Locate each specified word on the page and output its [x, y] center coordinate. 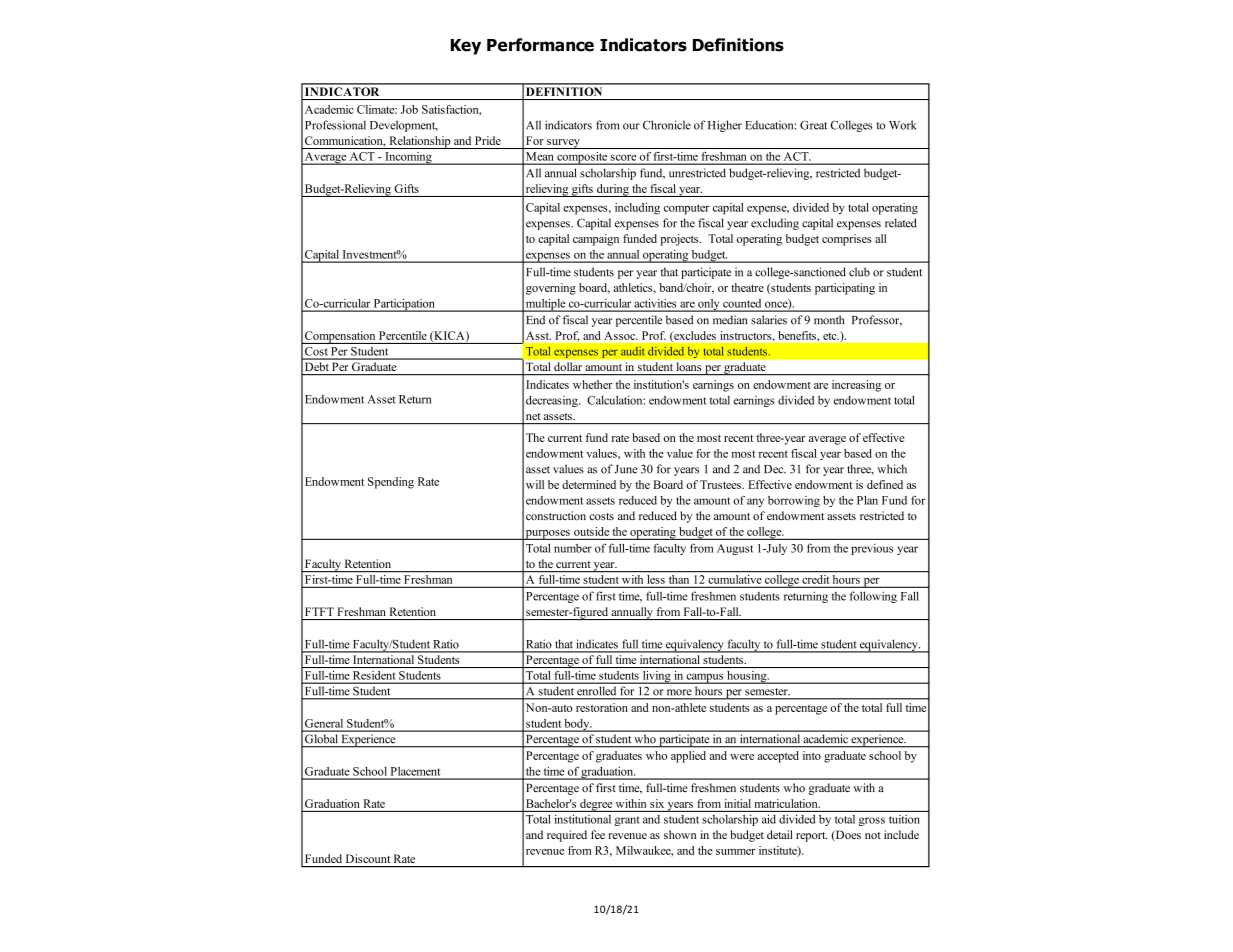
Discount [368, 858]
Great [813, 125]
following [873, 597]
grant [627, 821]
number [573, 548]
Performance [540, 45]
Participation [404, 305]
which [892, 469]
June [626, 469]
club [859, 272]
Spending [391, 483]
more [679, 692]
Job [409, 109]
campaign [596, 240]
